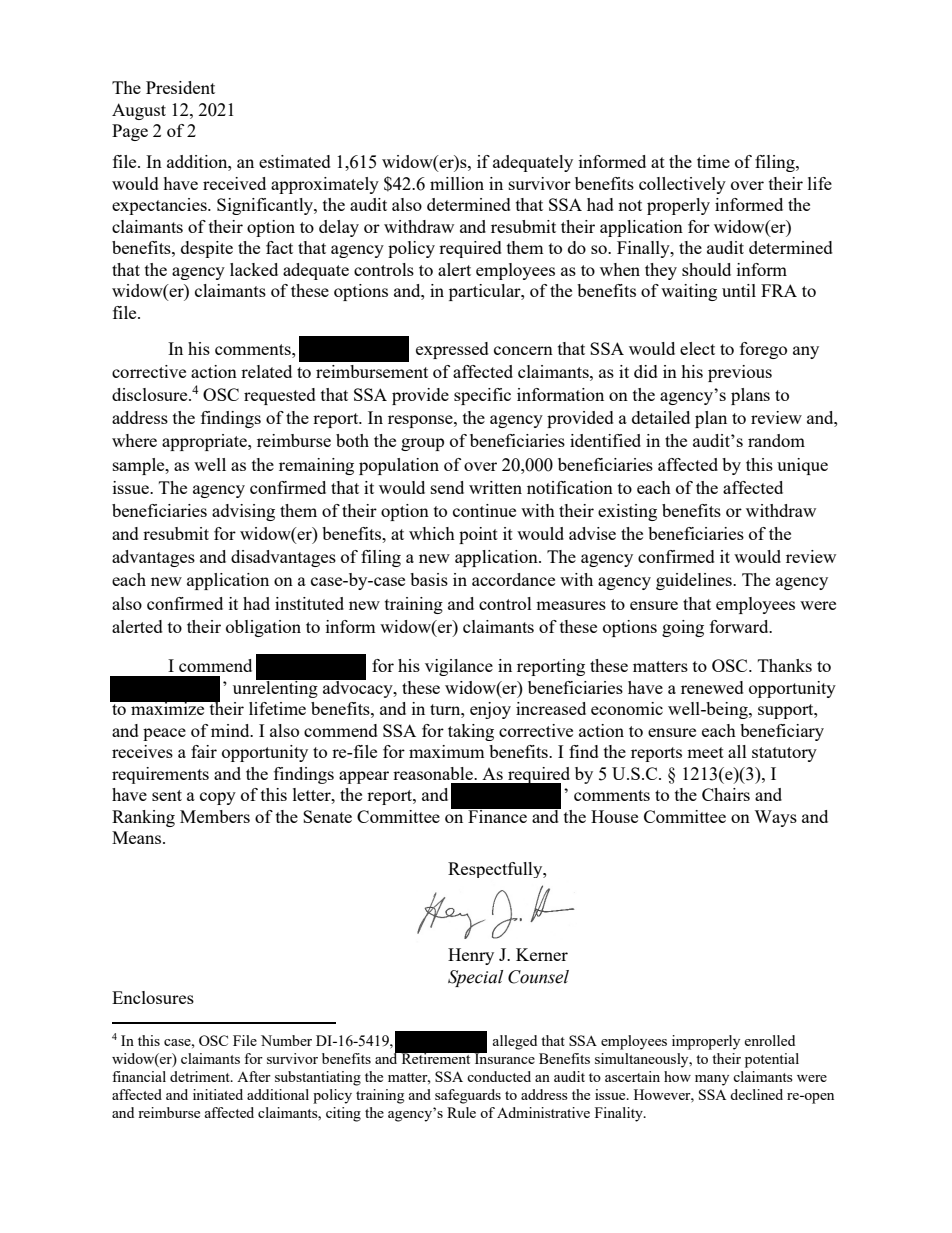 This image has width=952, height=1233. I want to click on collectively, so click(682, 185).
